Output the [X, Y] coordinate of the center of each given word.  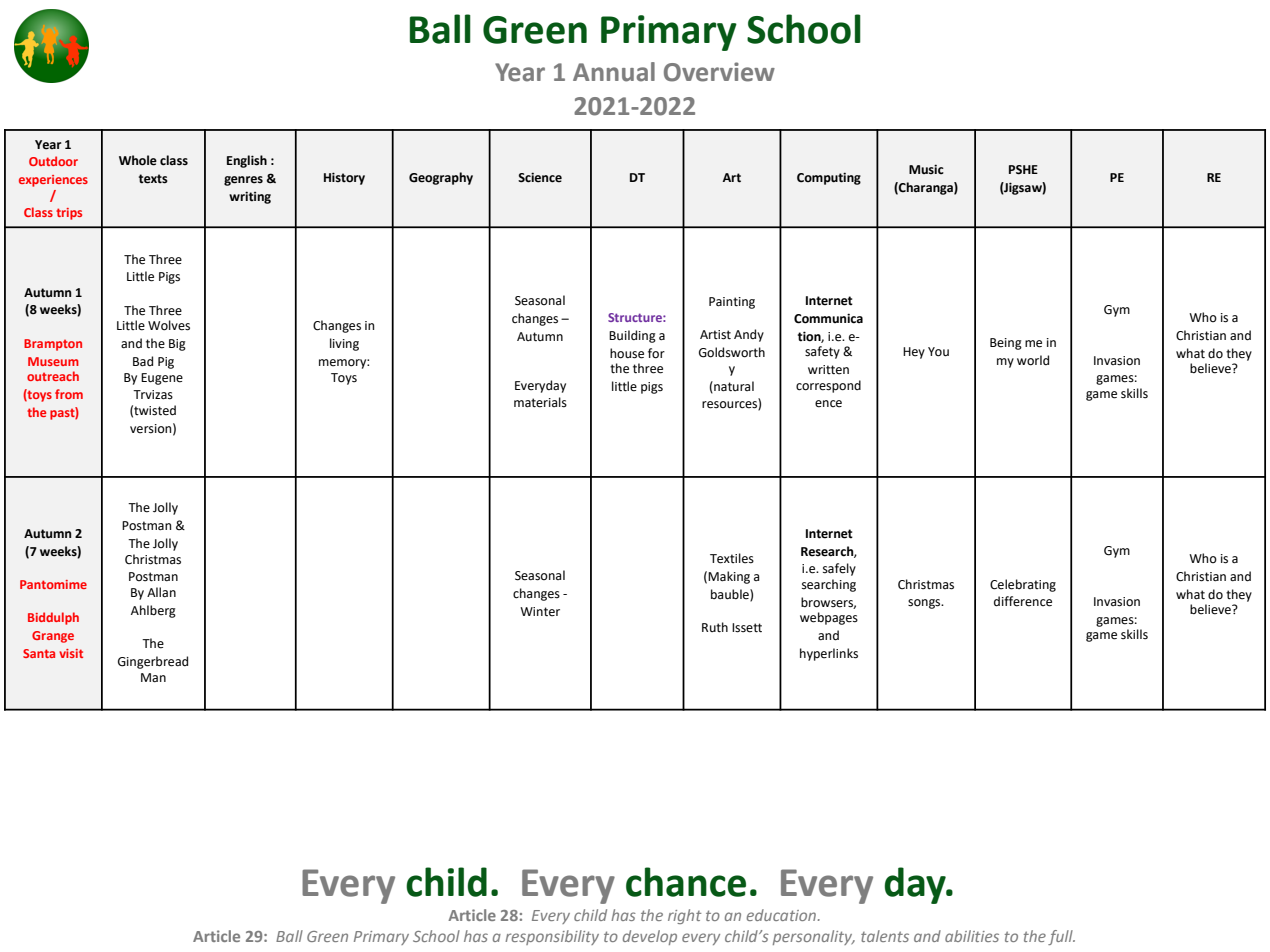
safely [839, 569]
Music [926, 169]
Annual [614, 72]
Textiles [732, 558]
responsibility [552, 937]
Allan [161, 592]
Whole [138, 160]
